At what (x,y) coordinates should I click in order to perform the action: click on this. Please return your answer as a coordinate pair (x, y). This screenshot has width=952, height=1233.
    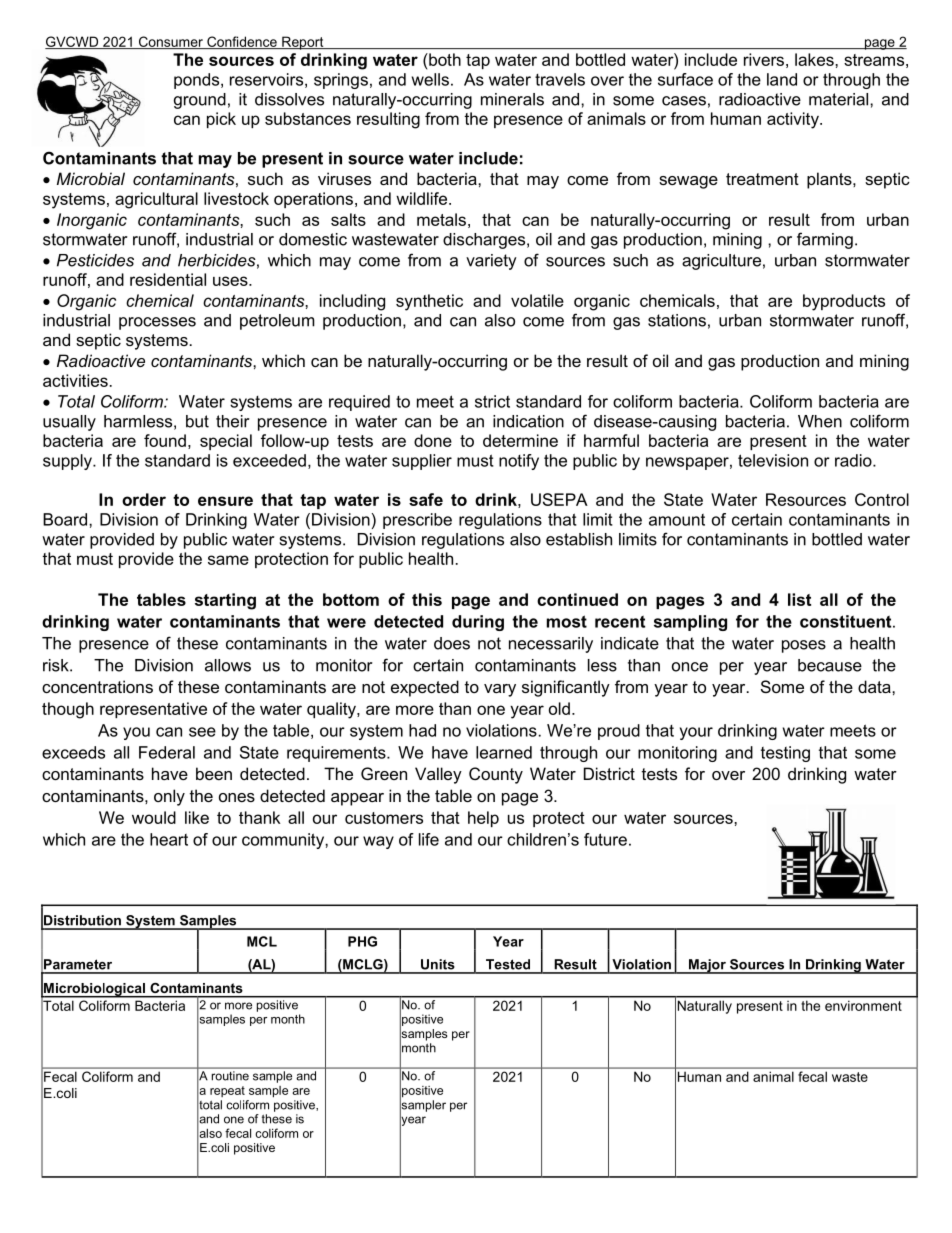
    Looking at the image, I should click on (427, 599).
